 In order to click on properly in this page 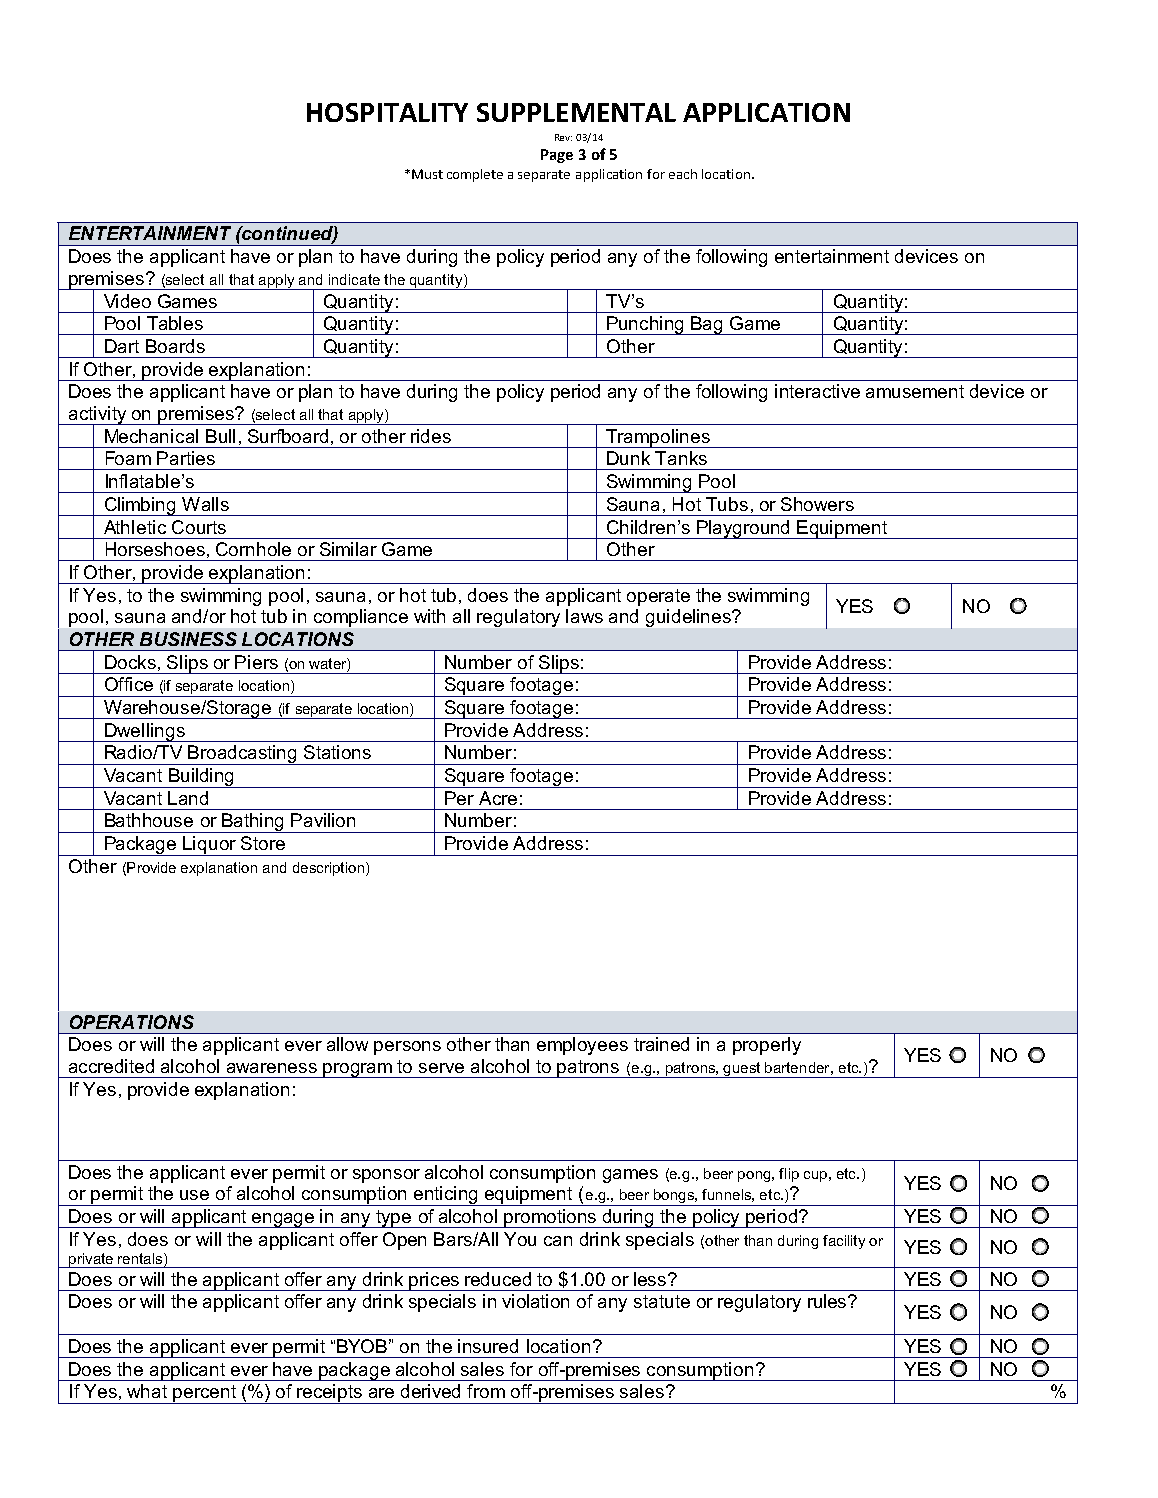, I will do `click(767, 1046)`.
